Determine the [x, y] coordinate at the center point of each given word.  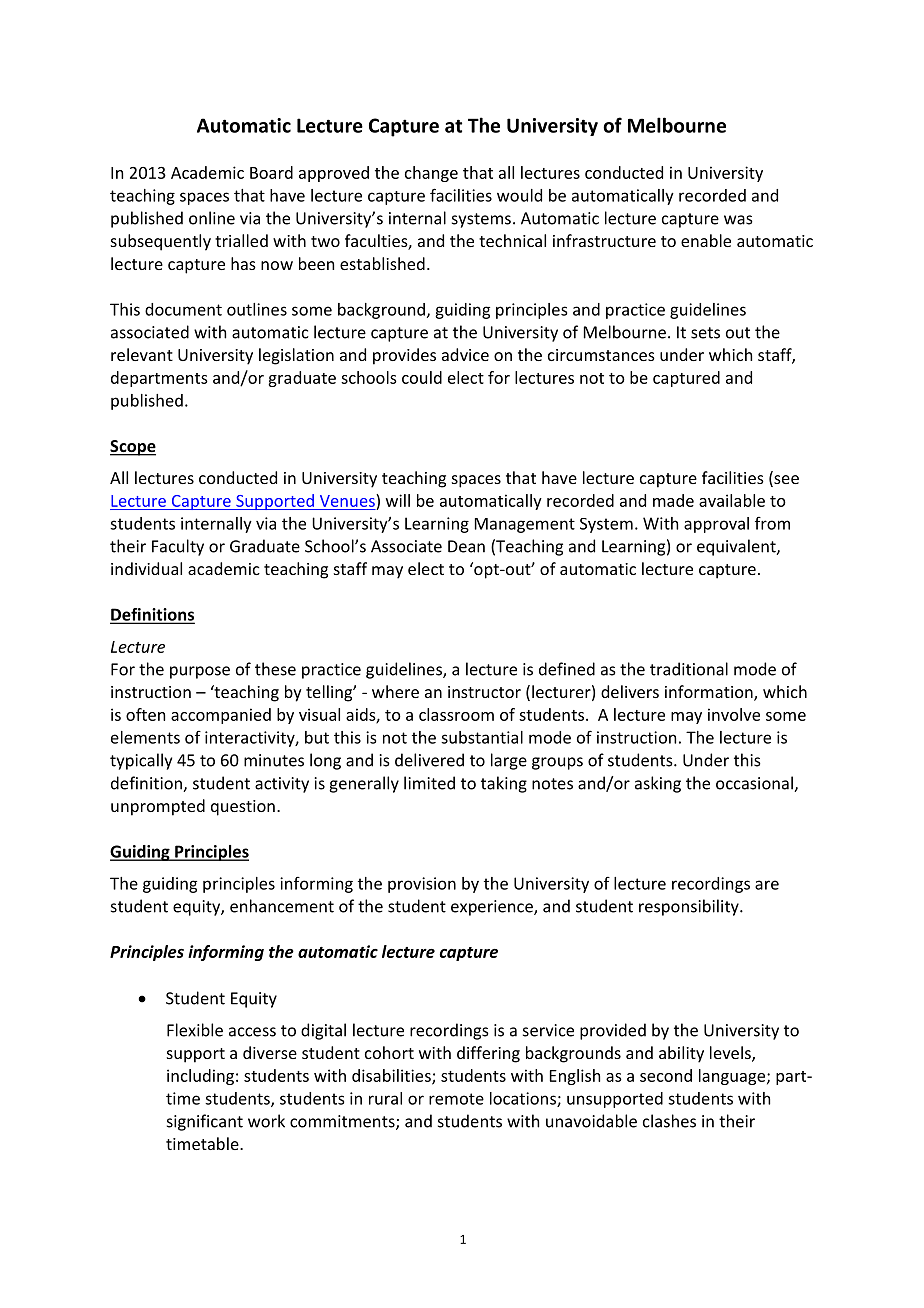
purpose [200, 672]
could [422, 377]
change [431, 174]
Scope [133, 448]
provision [422, 885]
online [212, 218]
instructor [484, 692]
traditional [689, 669]
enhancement [282, 906]
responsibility [690, 907]
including [200, 1077]
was [738, 220]
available [732, 500]
